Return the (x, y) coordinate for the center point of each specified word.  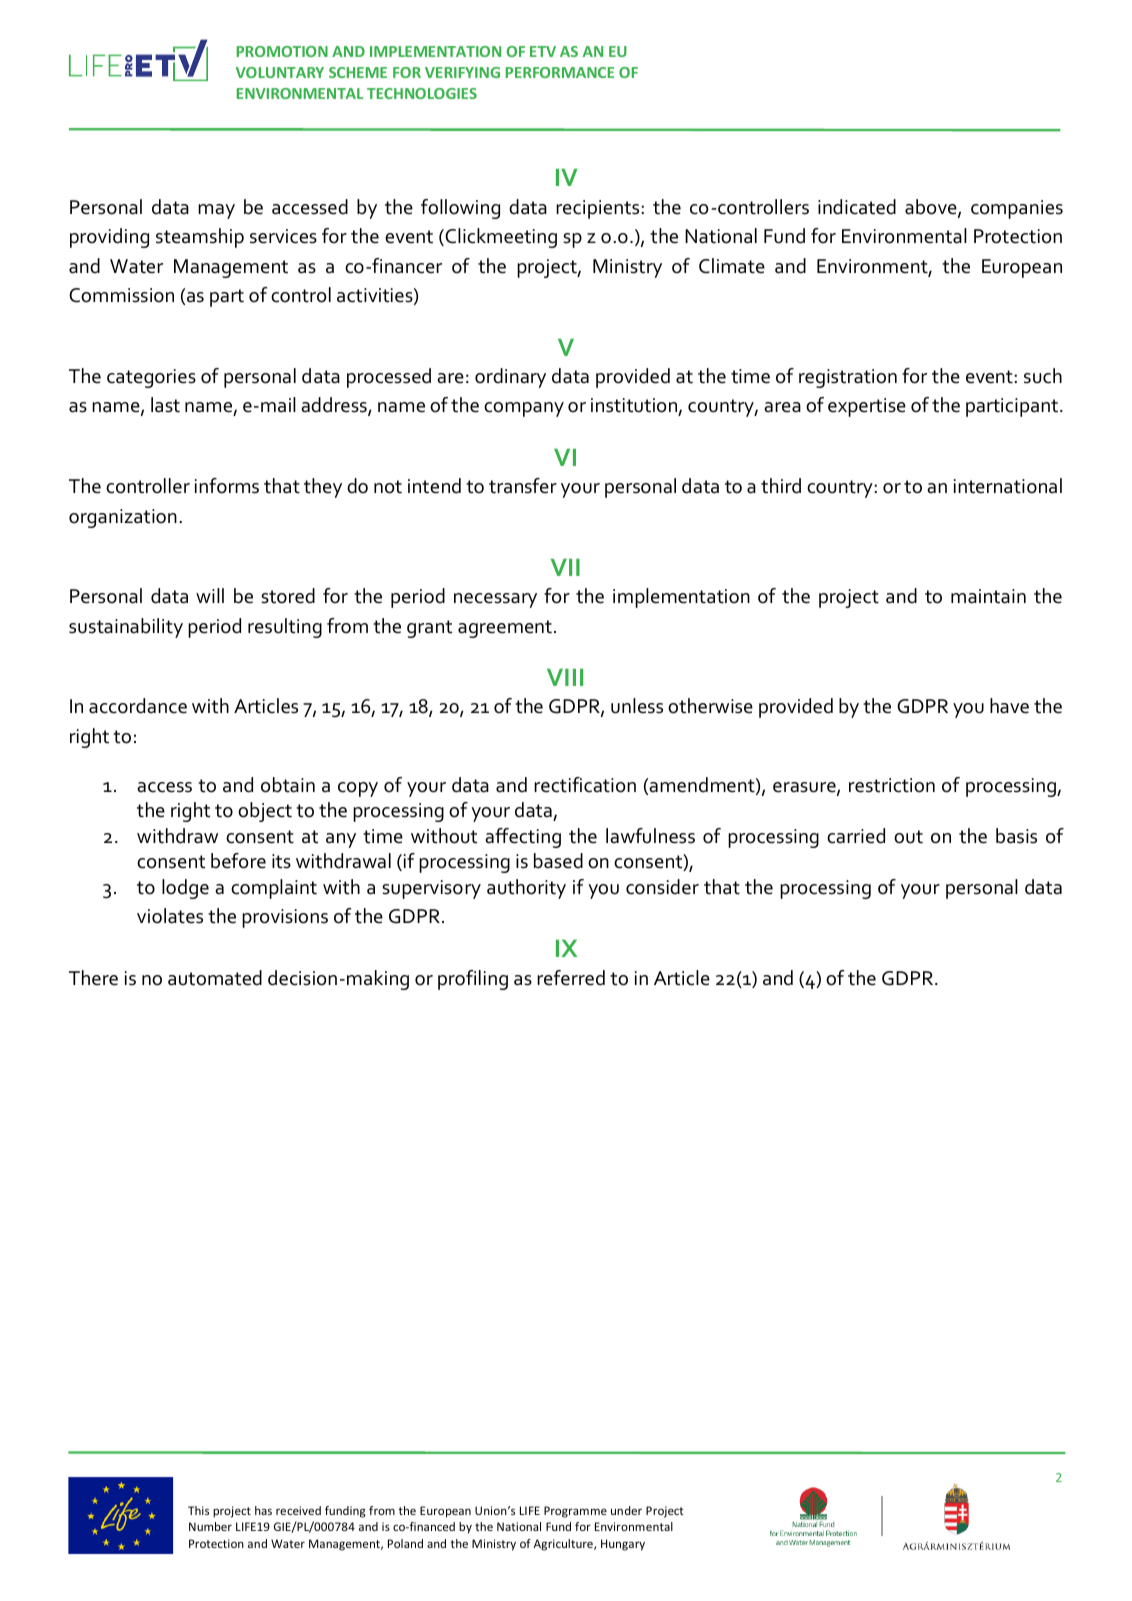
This (198, 1510)
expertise (867, 407)
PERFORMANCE (560, 72)
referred (571, 978)
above (932, 208)
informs (227, 486)
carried (856, 836)
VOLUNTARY (280, 72)
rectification (585, 785)
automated (215, 978)
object (265, 812)
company (524, 409)
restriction (892, 785)
